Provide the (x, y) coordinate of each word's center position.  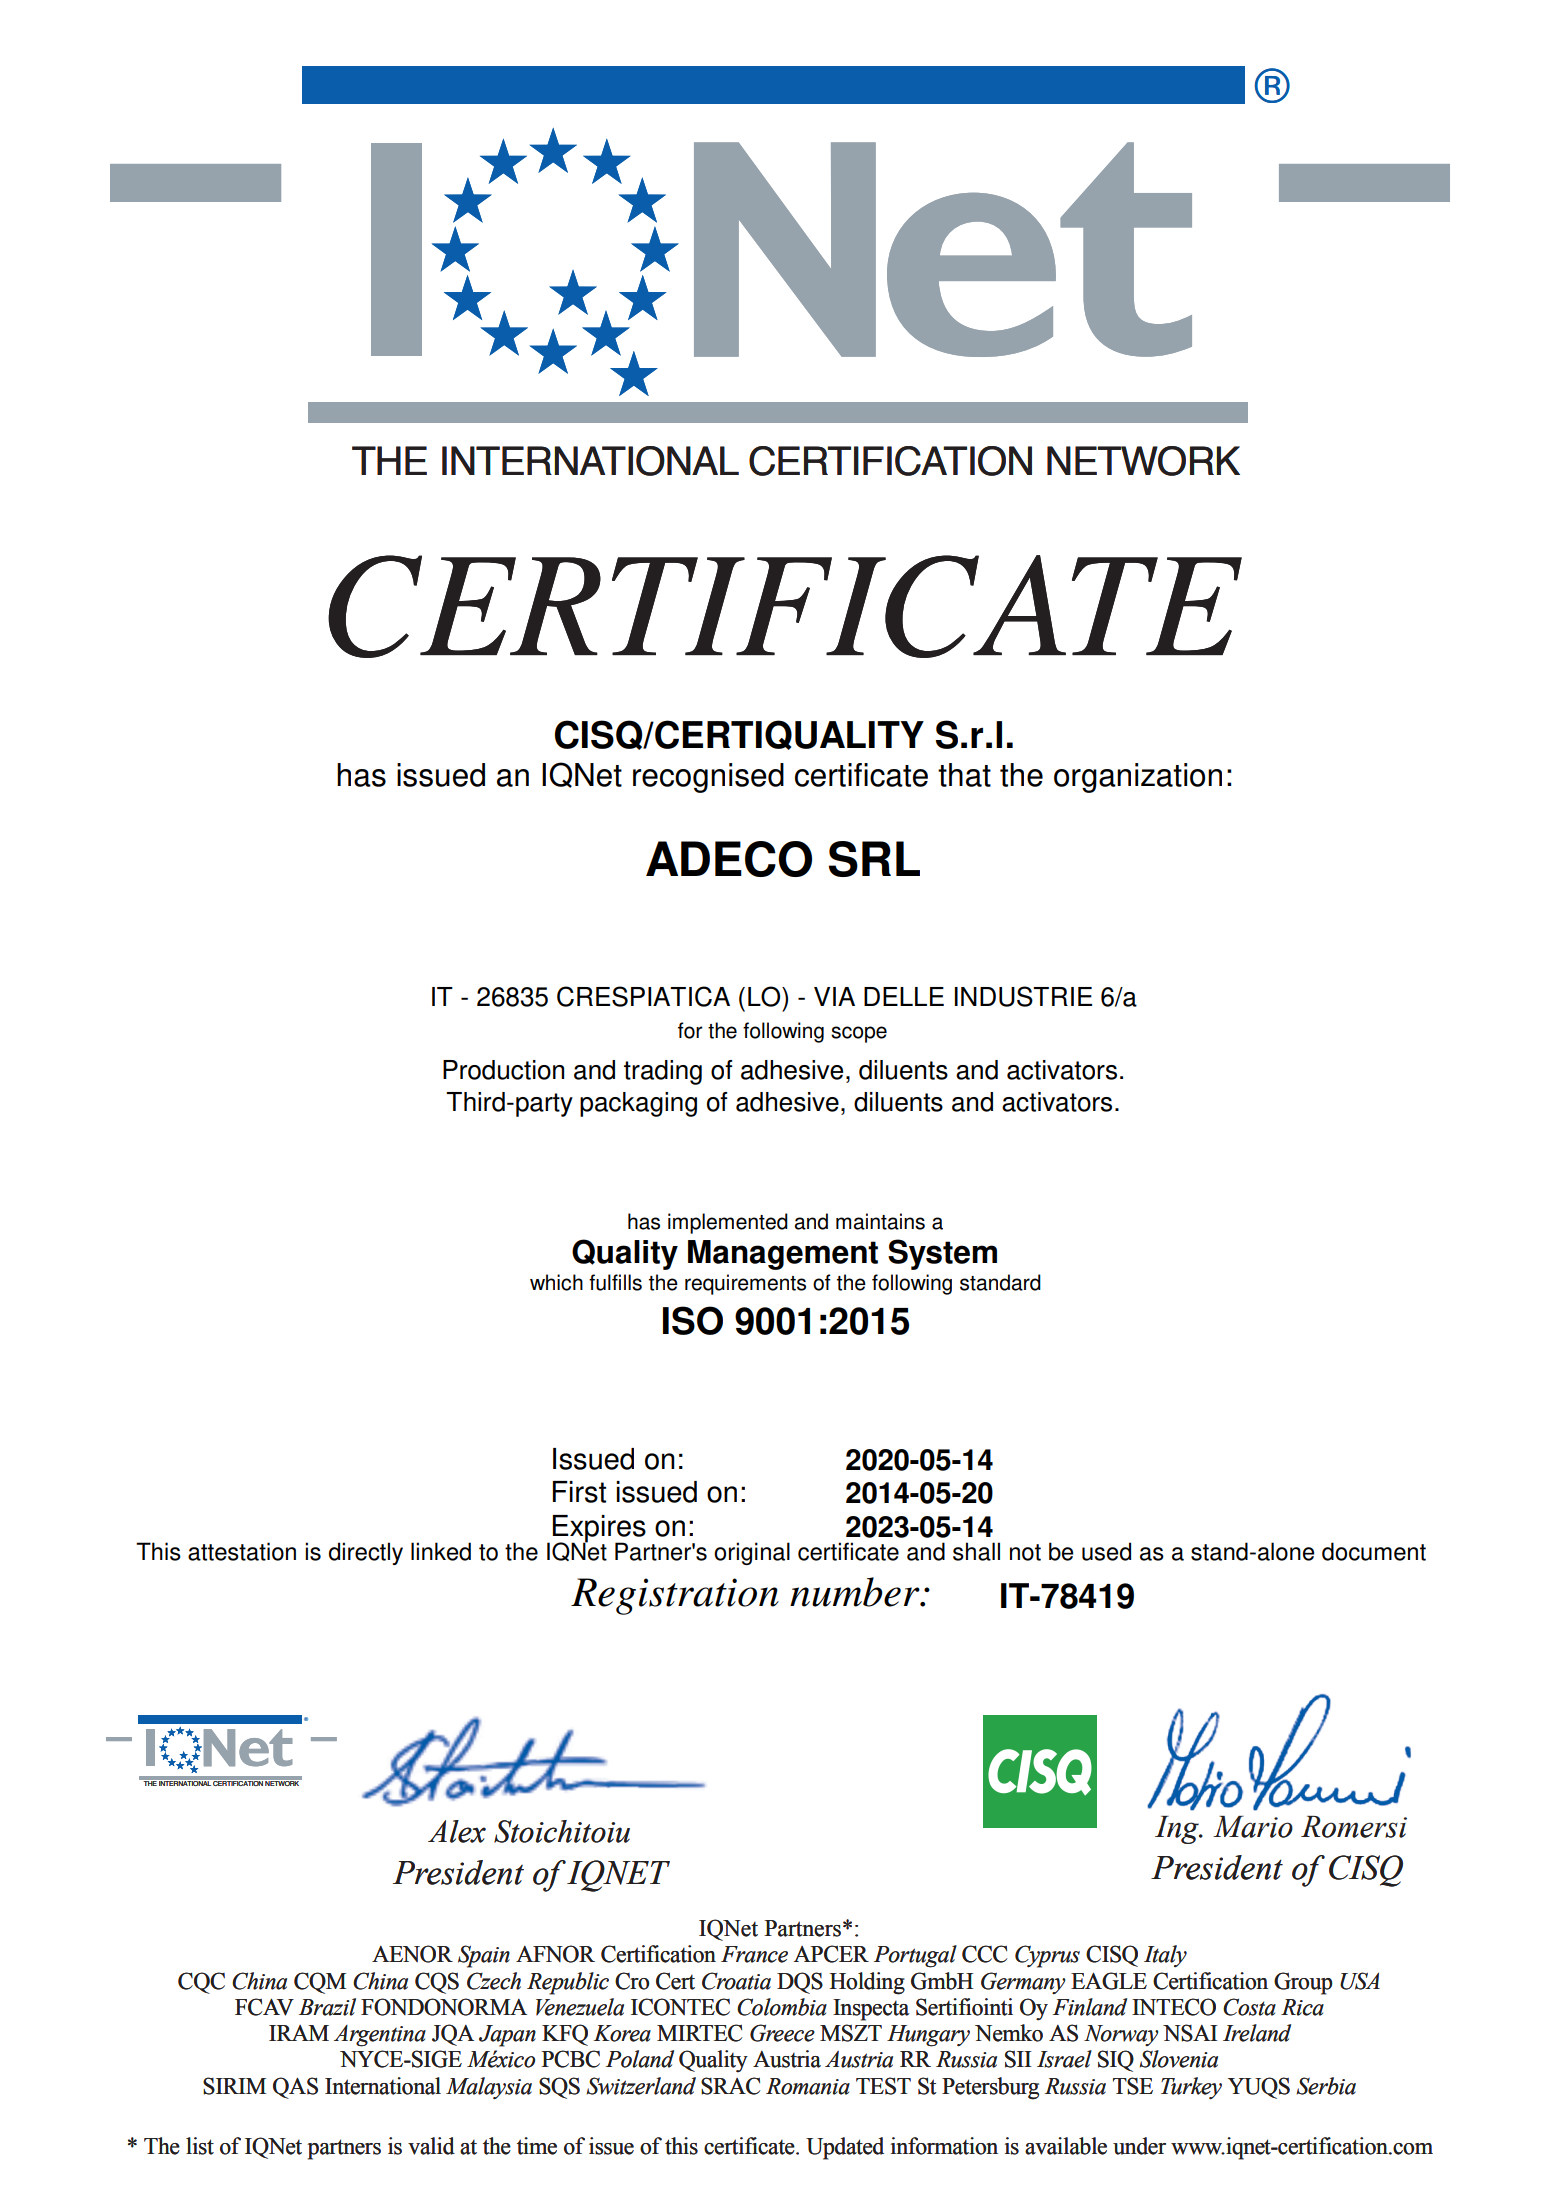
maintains (880, 1221)
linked (441, 1551)
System (942, 1254)
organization (1138, 778)
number (856, 1592)
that (964, 775)
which (556, 1282)
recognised (708, 778)
